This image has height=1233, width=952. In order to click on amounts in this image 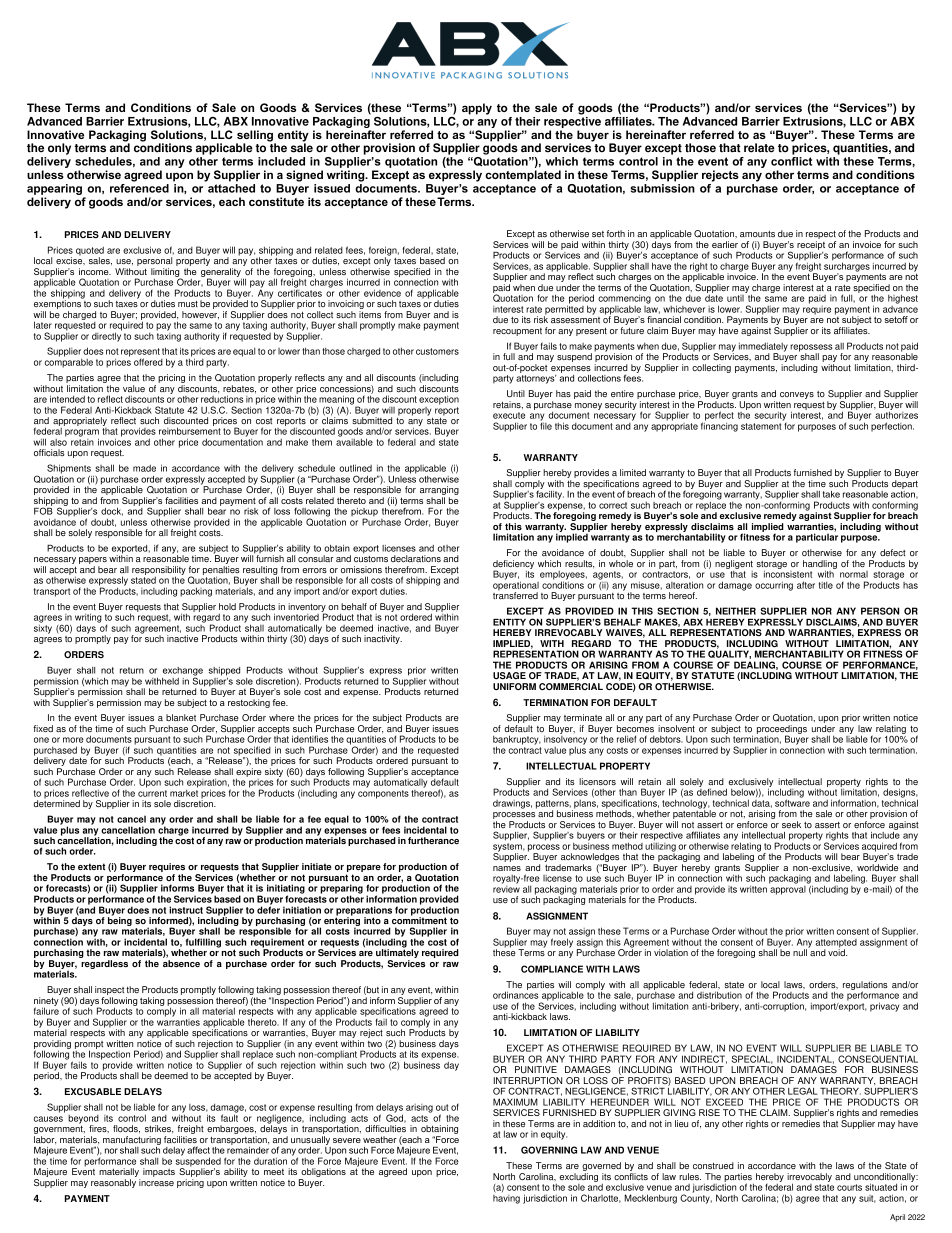, I will do `click(757, 234)`.
